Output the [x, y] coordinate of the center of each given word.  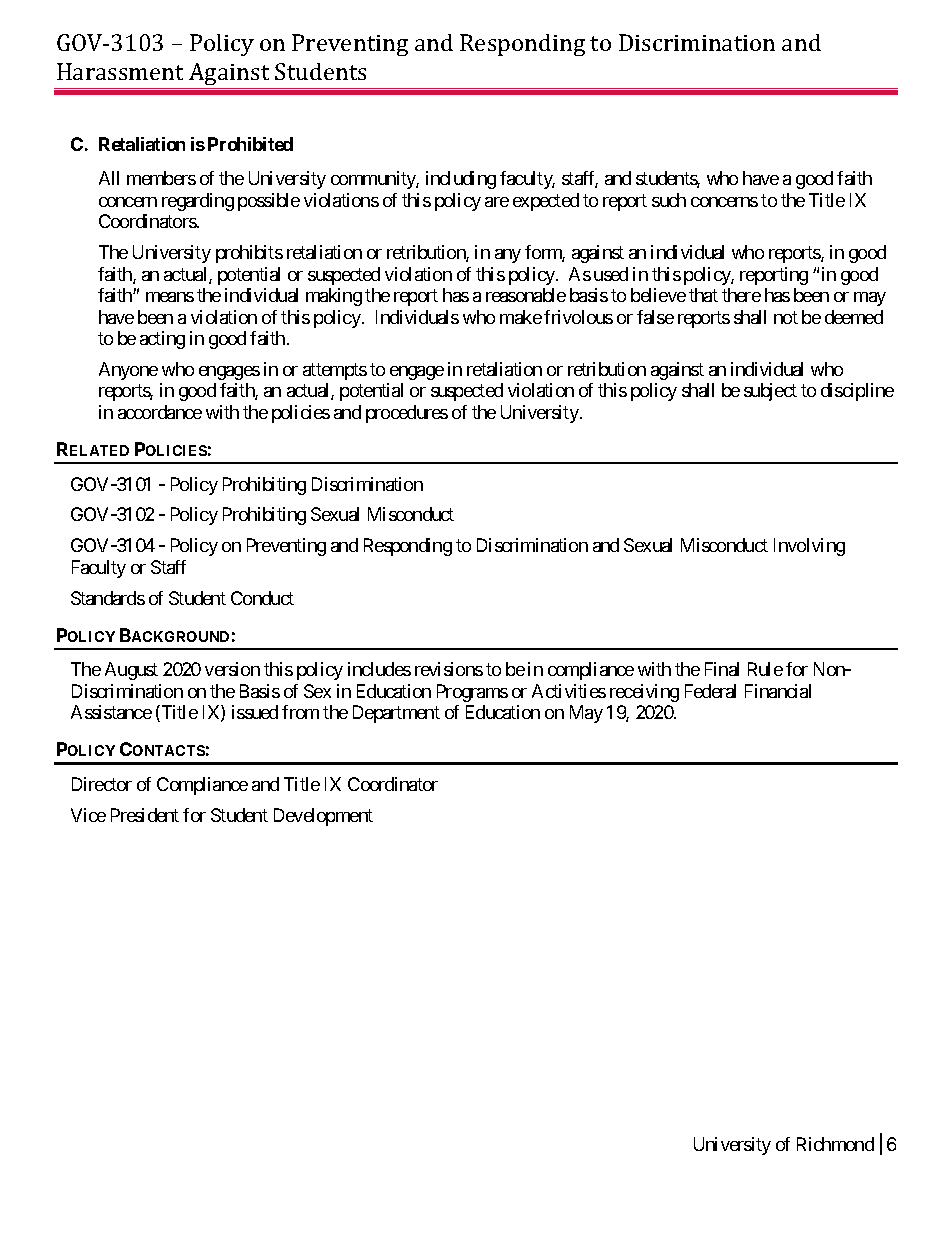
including [461, 180]
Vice [88, 815]
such [669, 200]
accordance [160, 412]
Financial [778, 691]
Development [323, 817]
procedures [407, 414]
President [145, 815]
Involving [809, 547]
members [161, 178]
